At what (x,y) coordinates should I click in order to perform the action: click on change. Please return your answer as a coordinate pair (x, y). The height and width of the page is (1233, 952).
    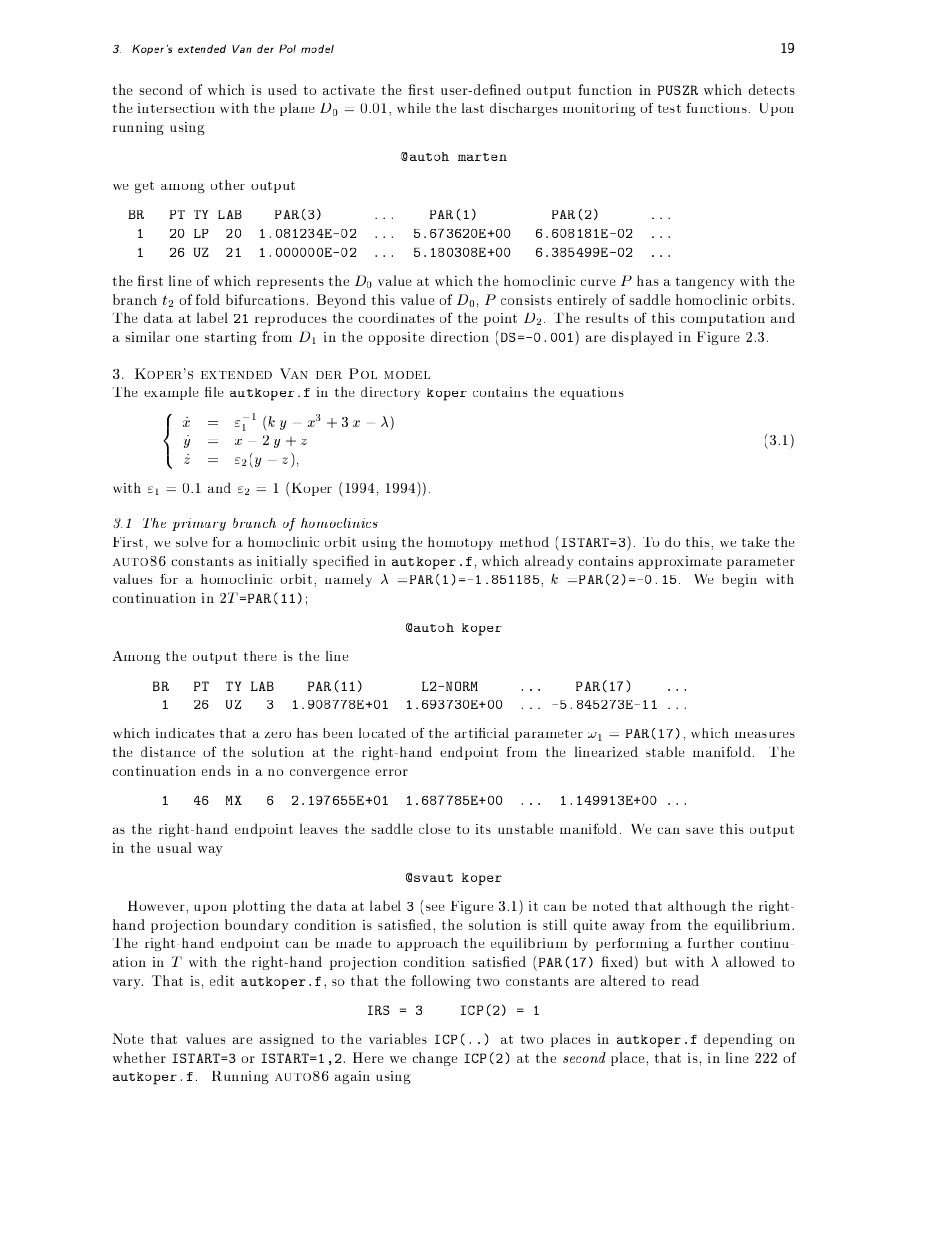
    Looking at the image, I should click on (435, 1059).
